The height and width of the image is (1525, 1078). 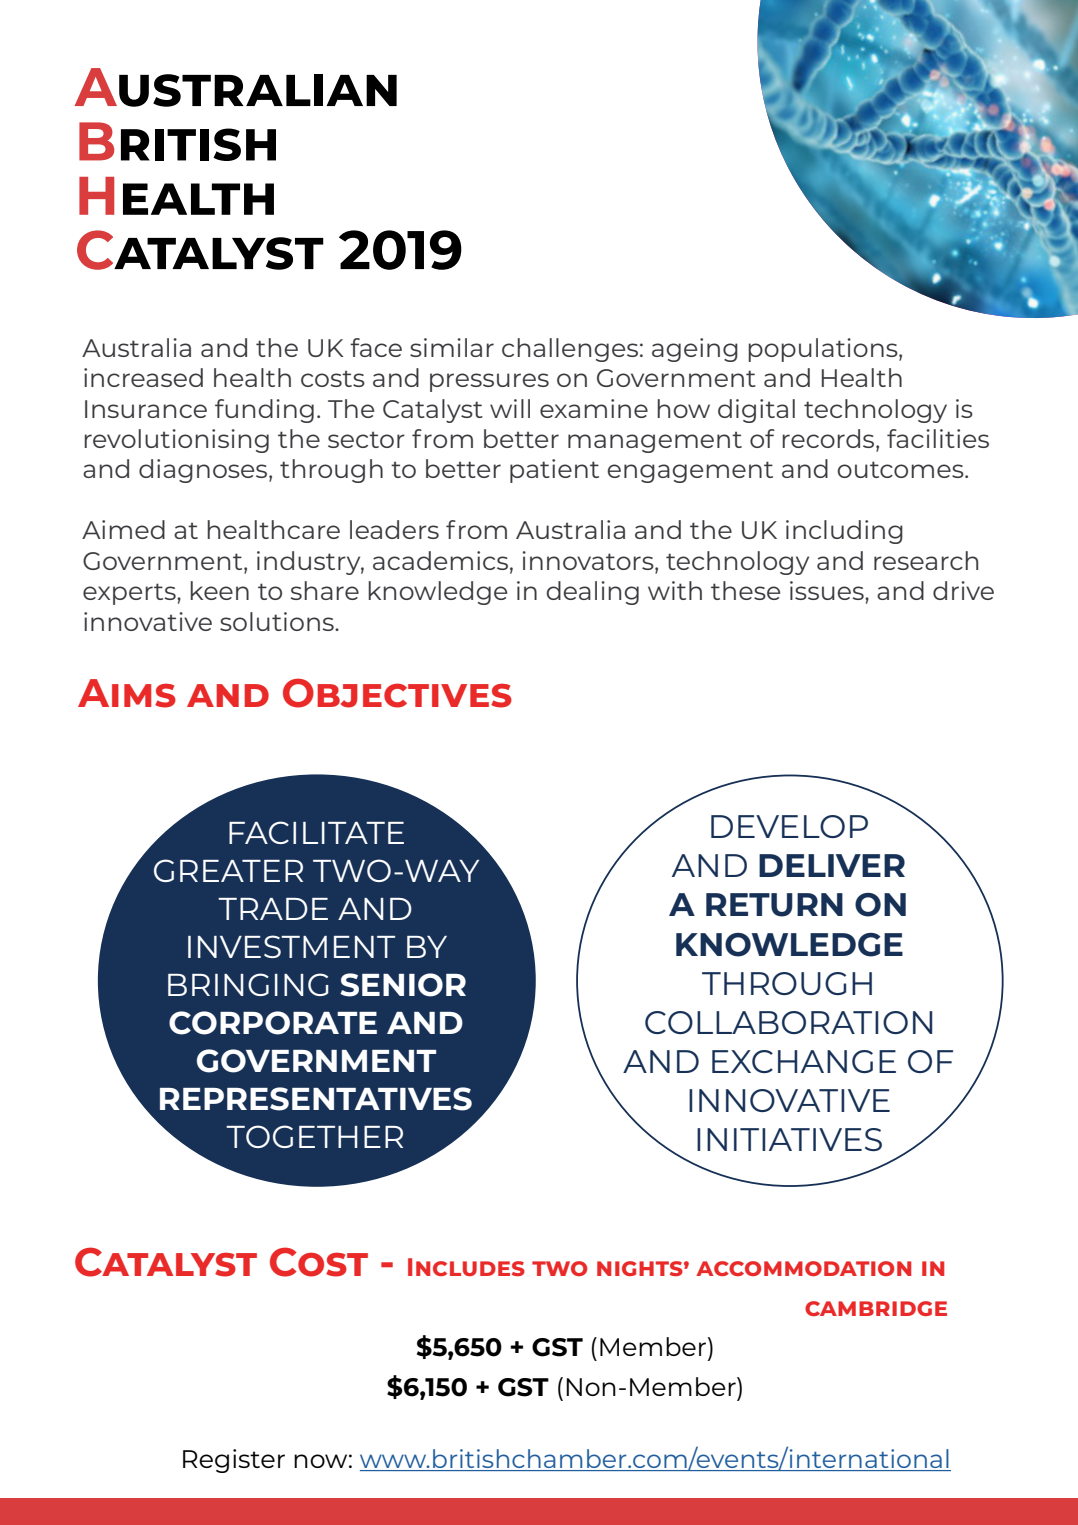 I want to click on DELIVER, so click(x=832, y=865).
